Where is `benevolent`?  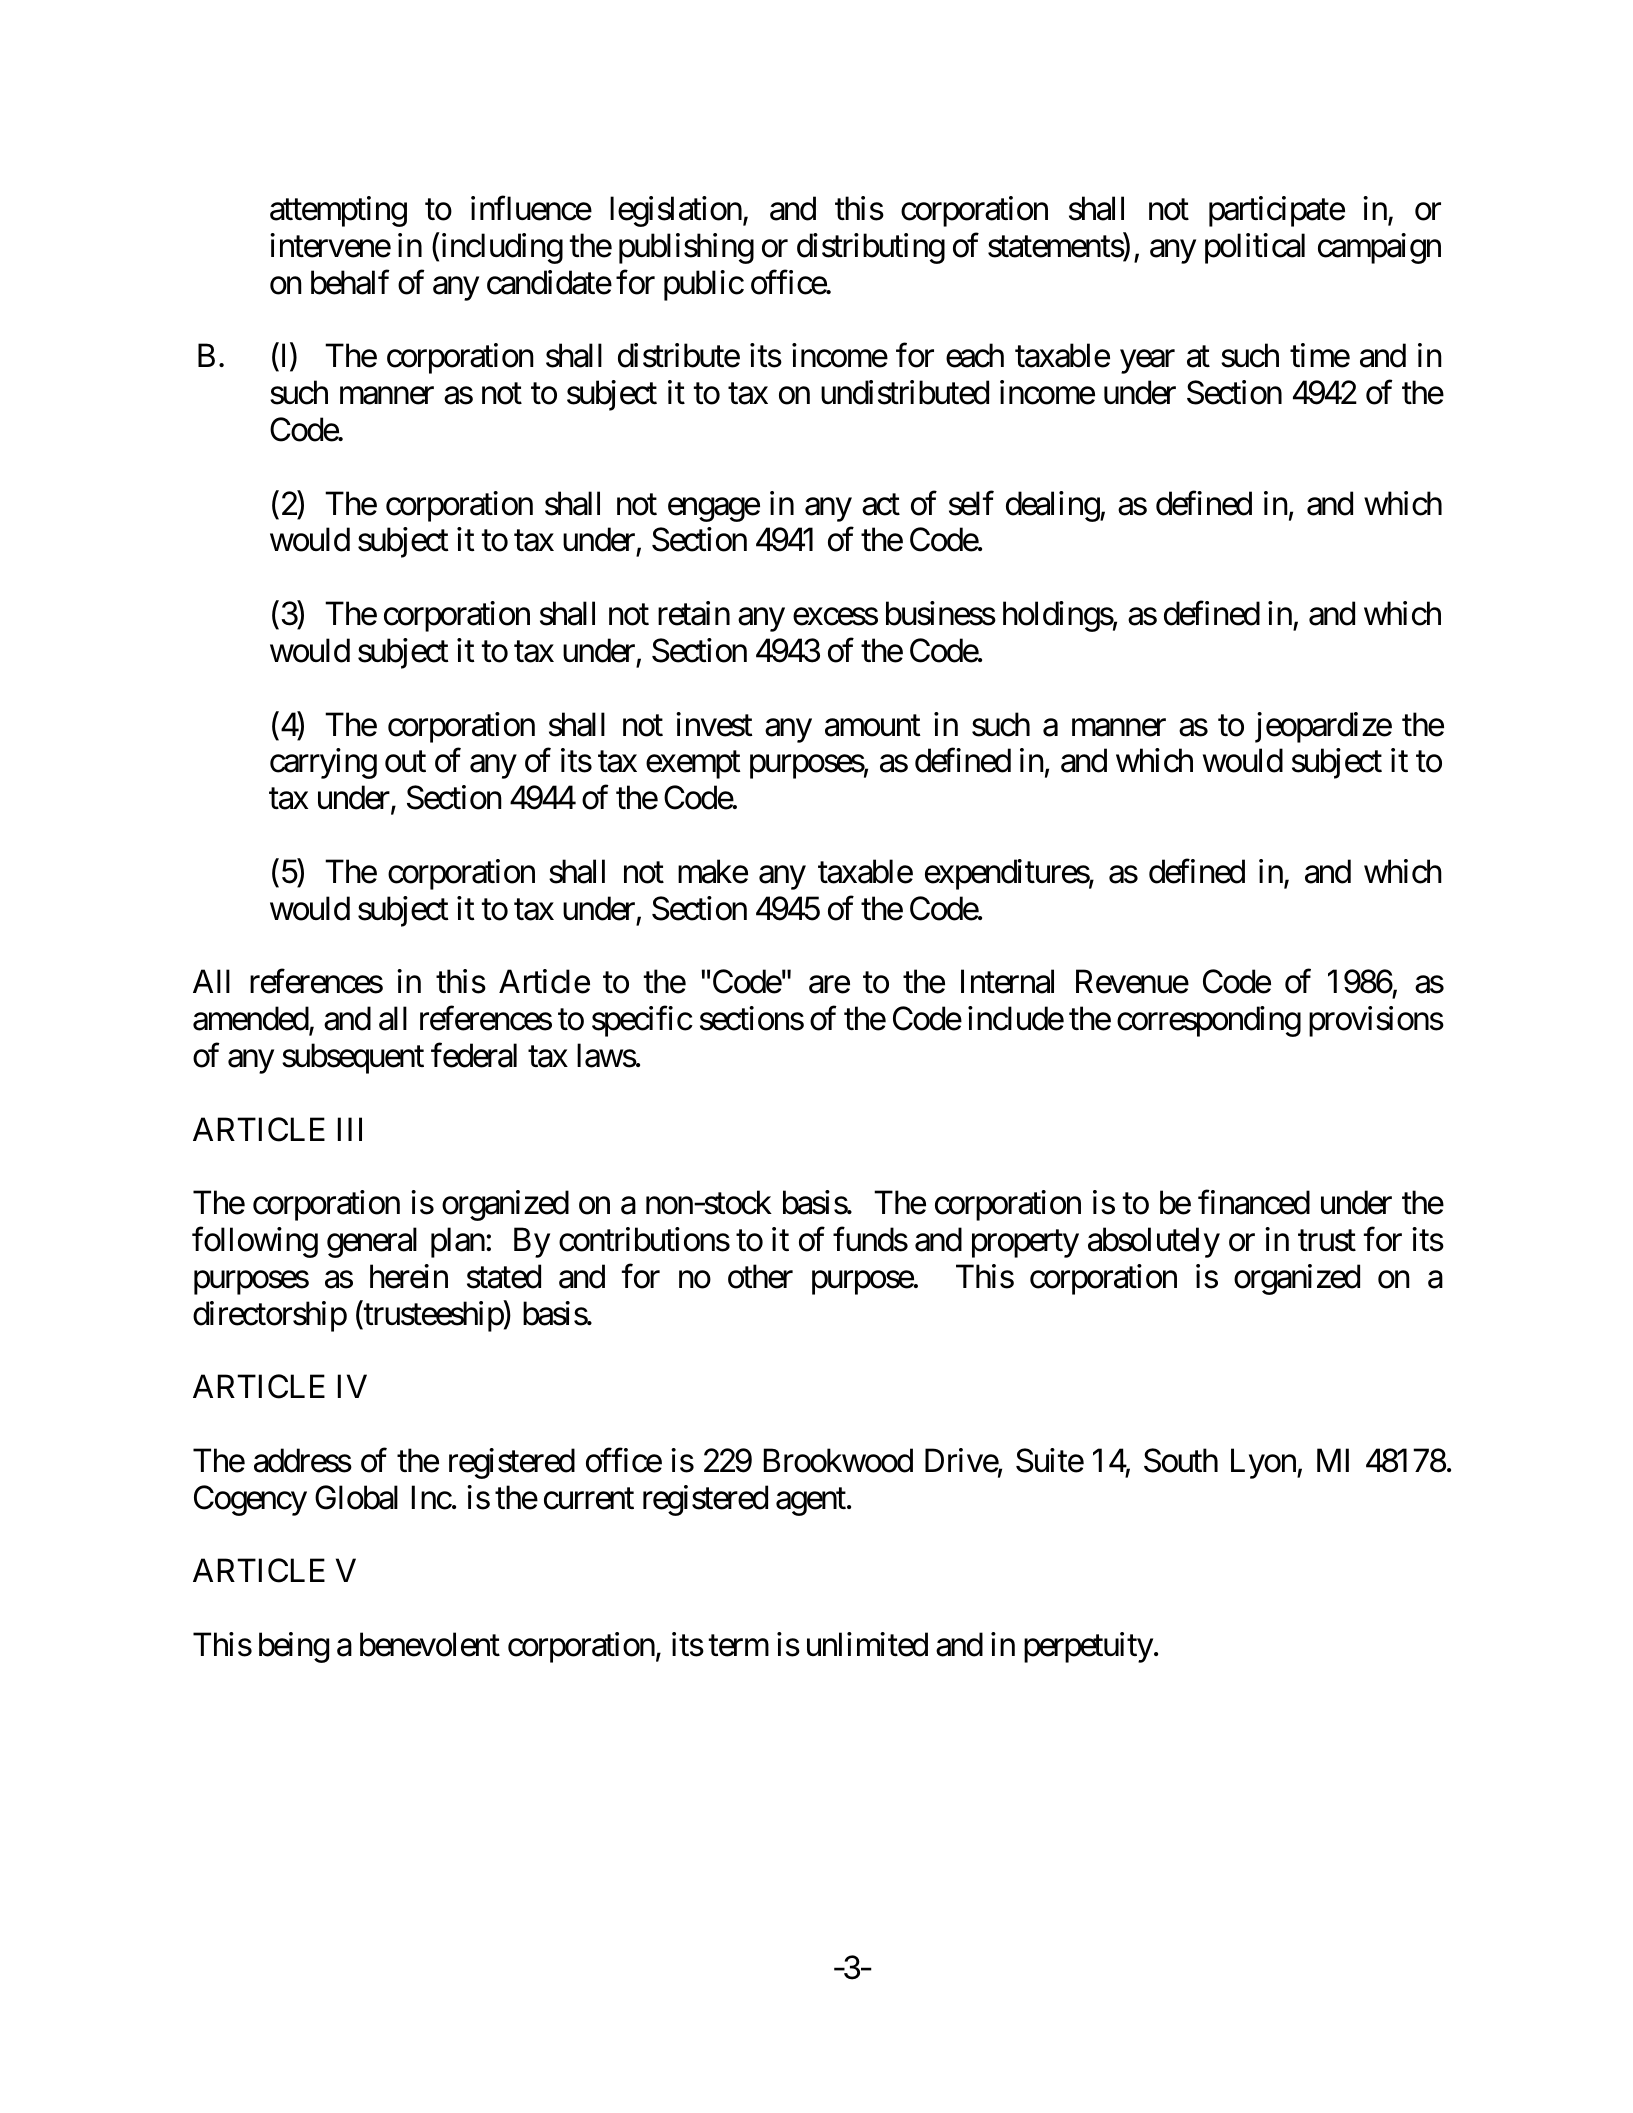 benevolent is located at coordinates (430, 1644).
